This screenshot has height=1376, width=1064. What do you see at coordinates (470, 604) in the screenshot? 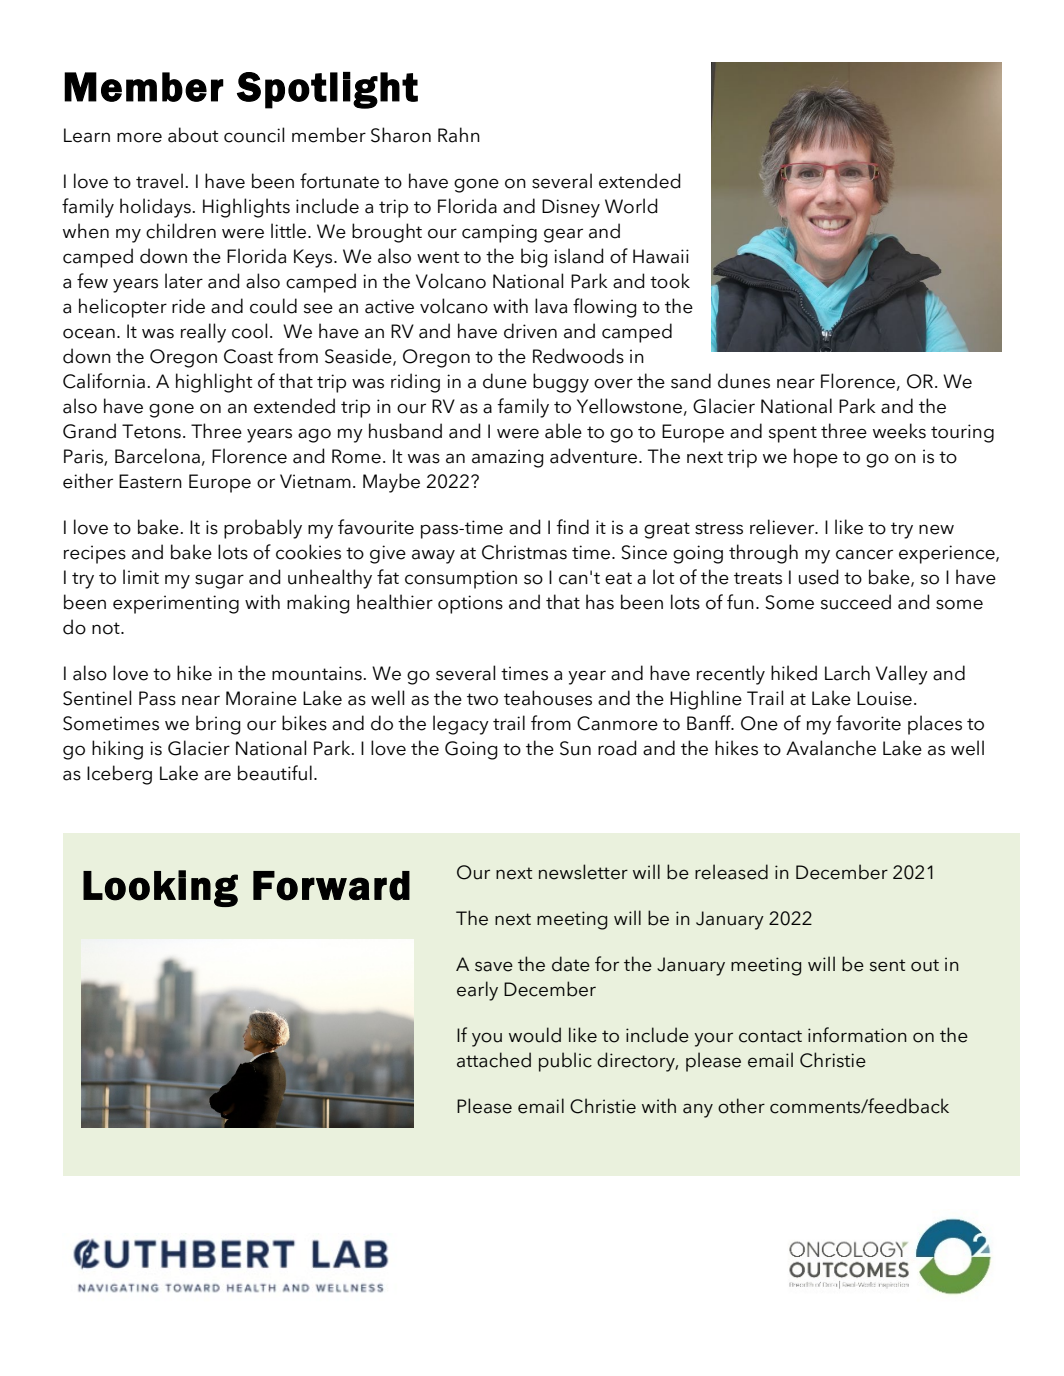
I see `options` at bounding box center [470, 604].
